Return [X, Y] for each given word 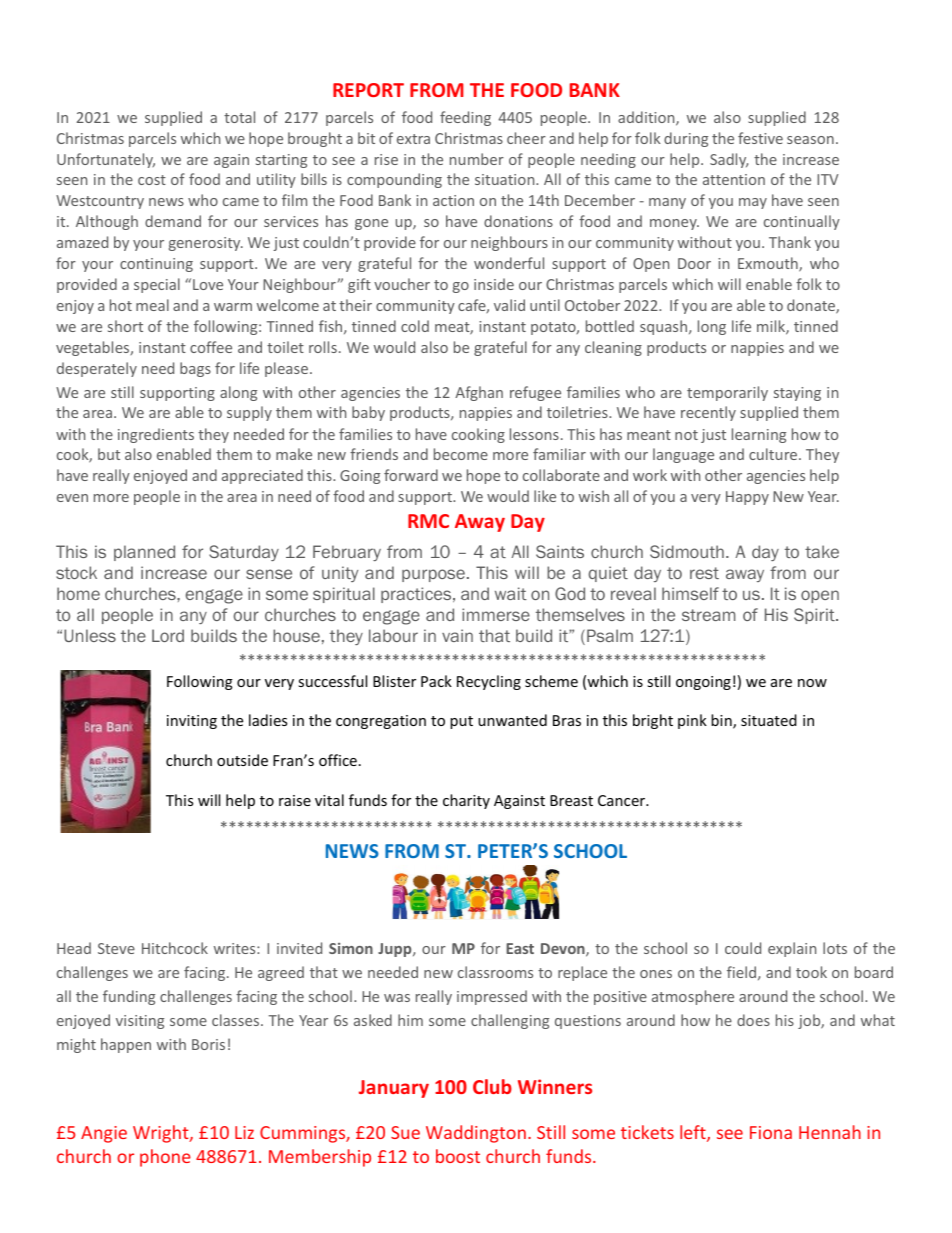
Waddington [476, 1134]
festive [760, 138]
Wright [162, 1134]
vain [457, 635]
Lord [168, 635]
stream [708, 615]
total [239, 117]
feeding [465, 118]
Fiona [771, 1132]
